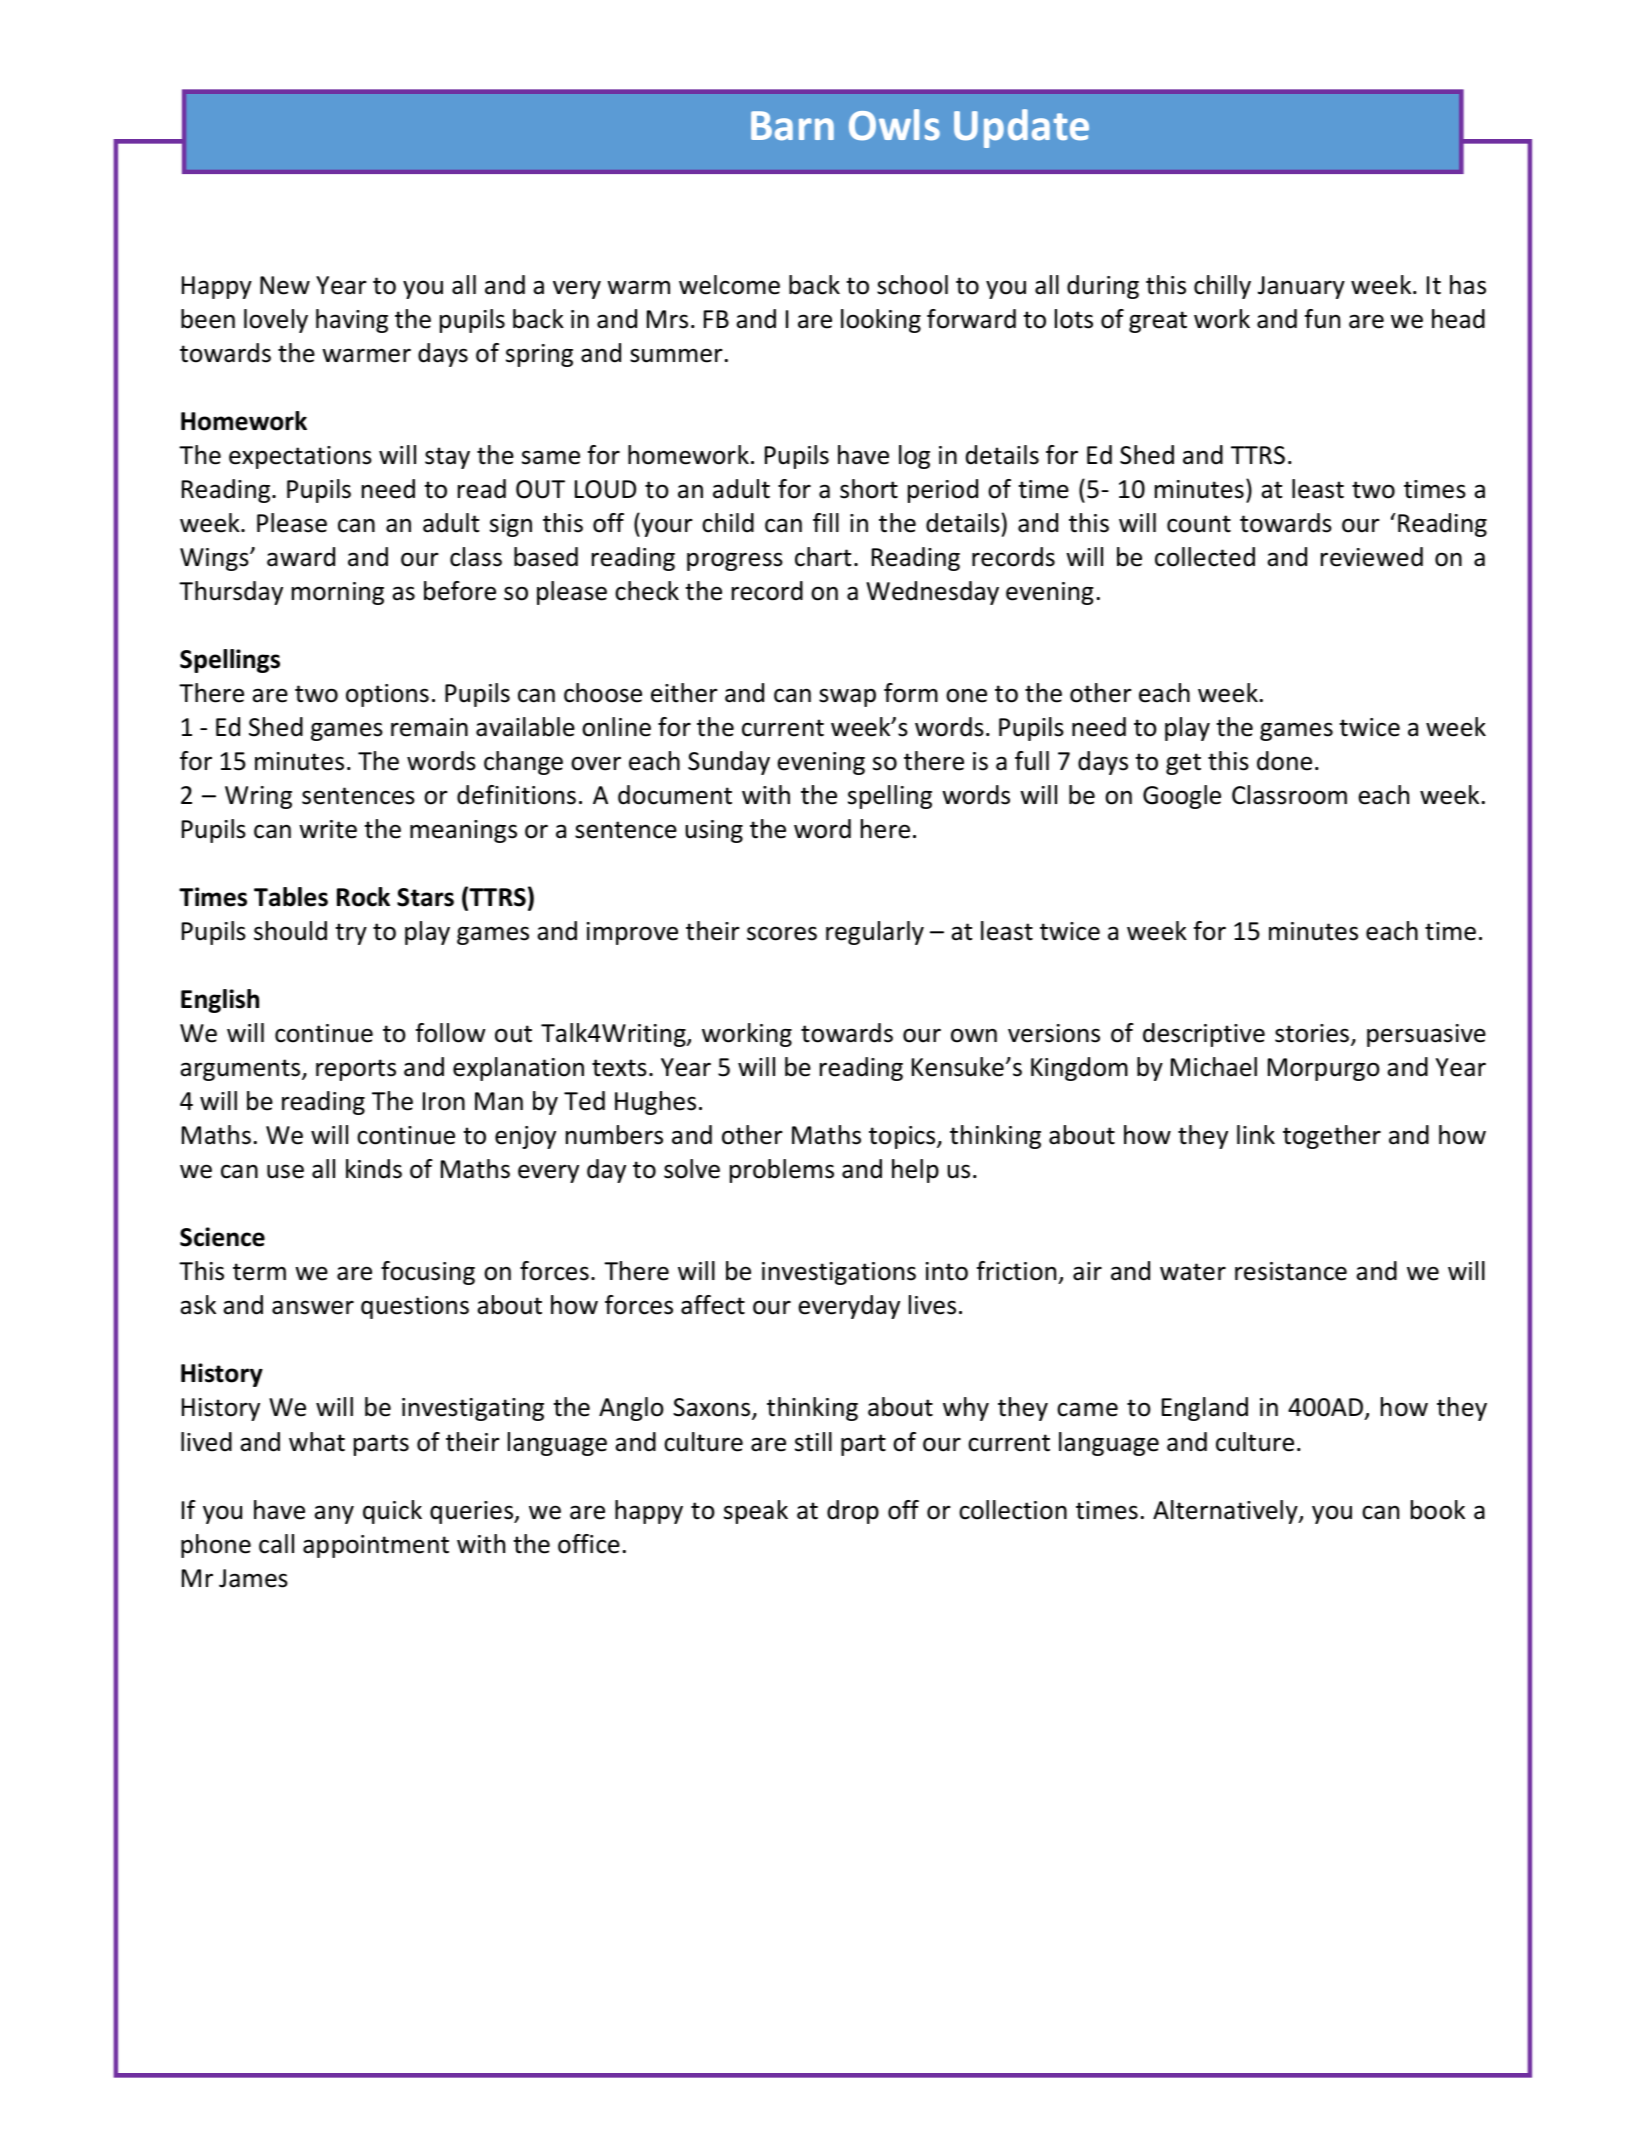  What do you see at coordinates (792, 126) in the screenshot?
I see `Barn` at bounding box center [792, 126].
